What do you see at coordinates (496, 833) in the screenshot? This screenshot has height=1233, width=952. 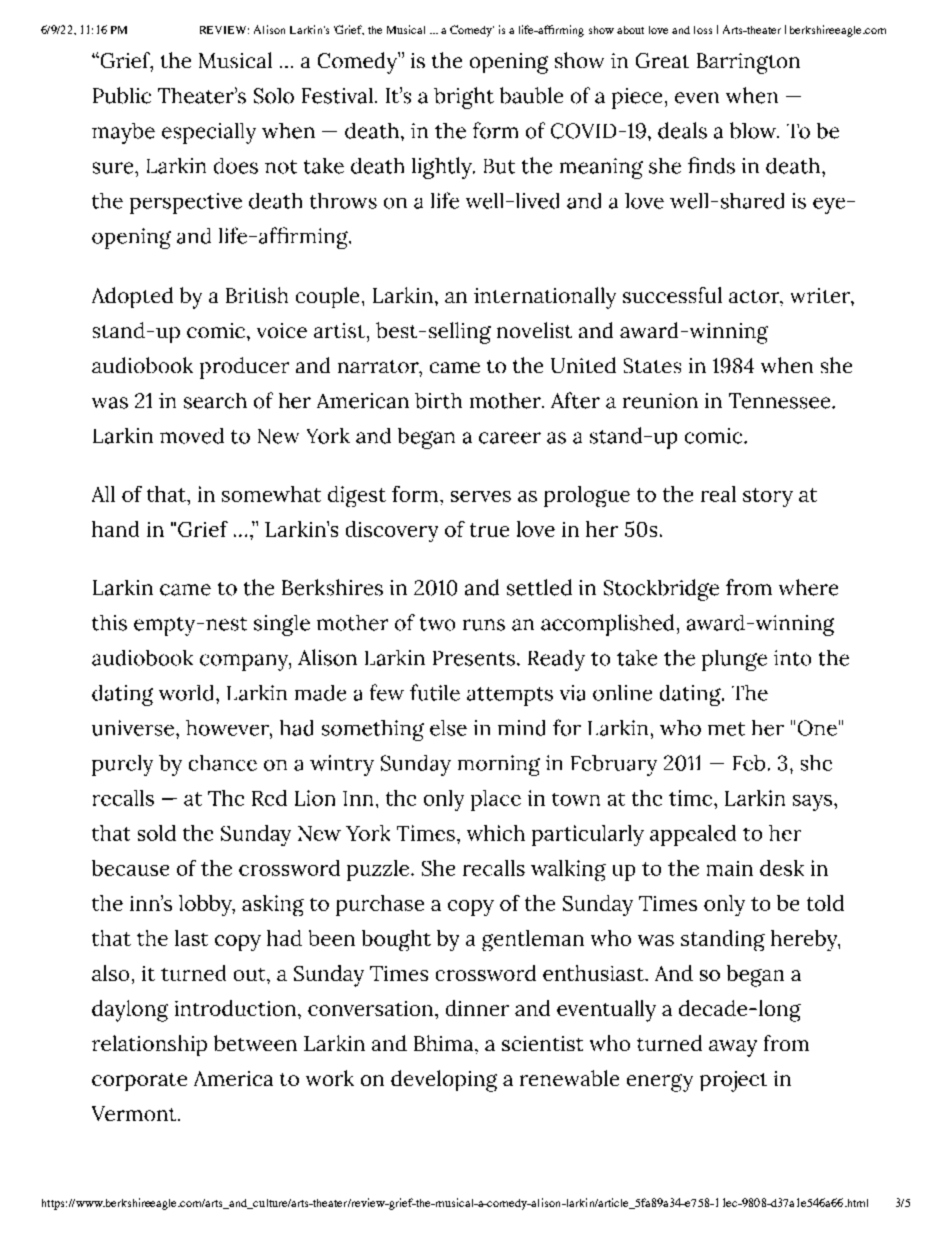 I see `which` at bounding box center [496, 833].
